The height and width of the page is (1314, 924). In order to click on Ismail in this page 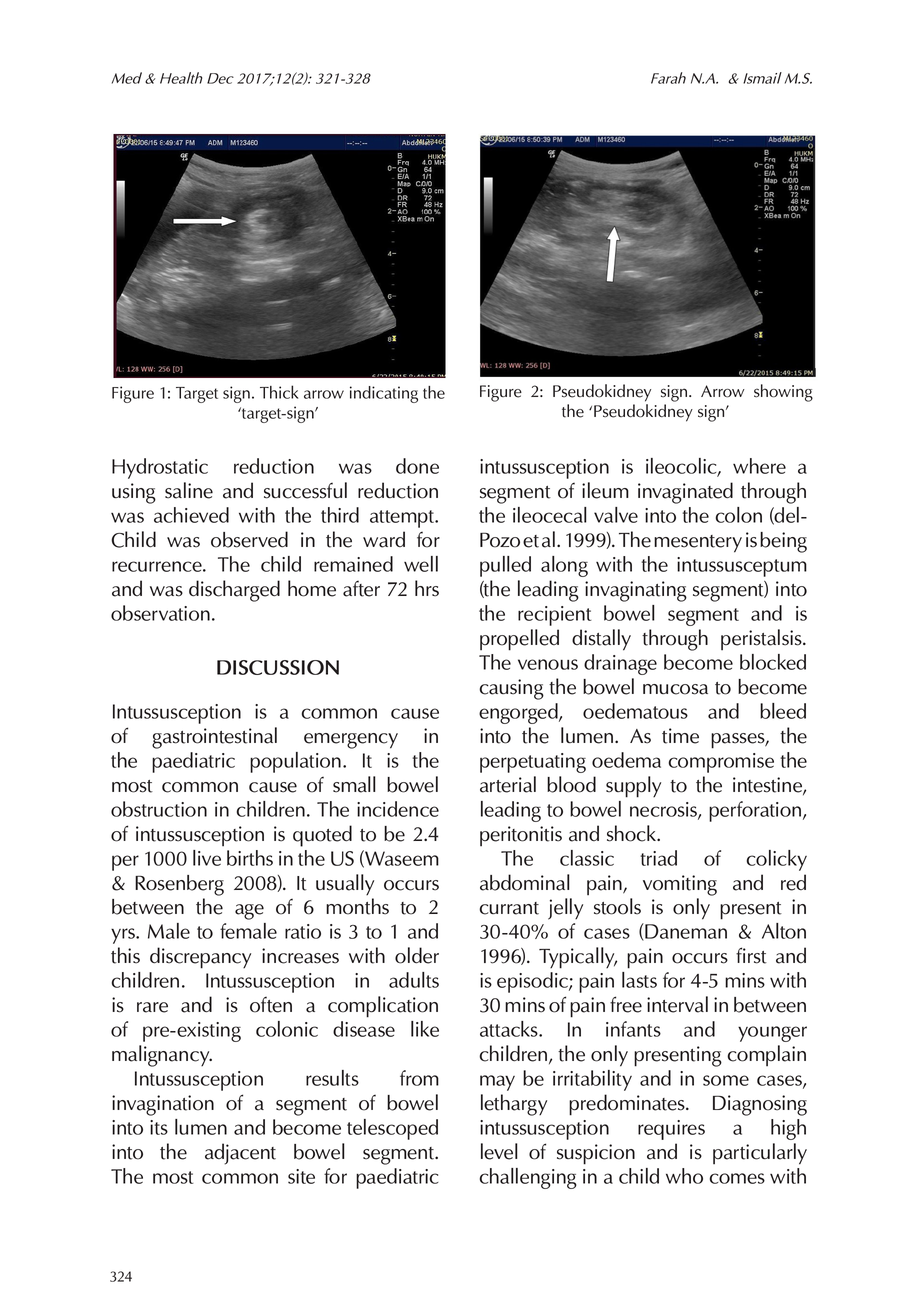, I will do `click(762, 78)`.
